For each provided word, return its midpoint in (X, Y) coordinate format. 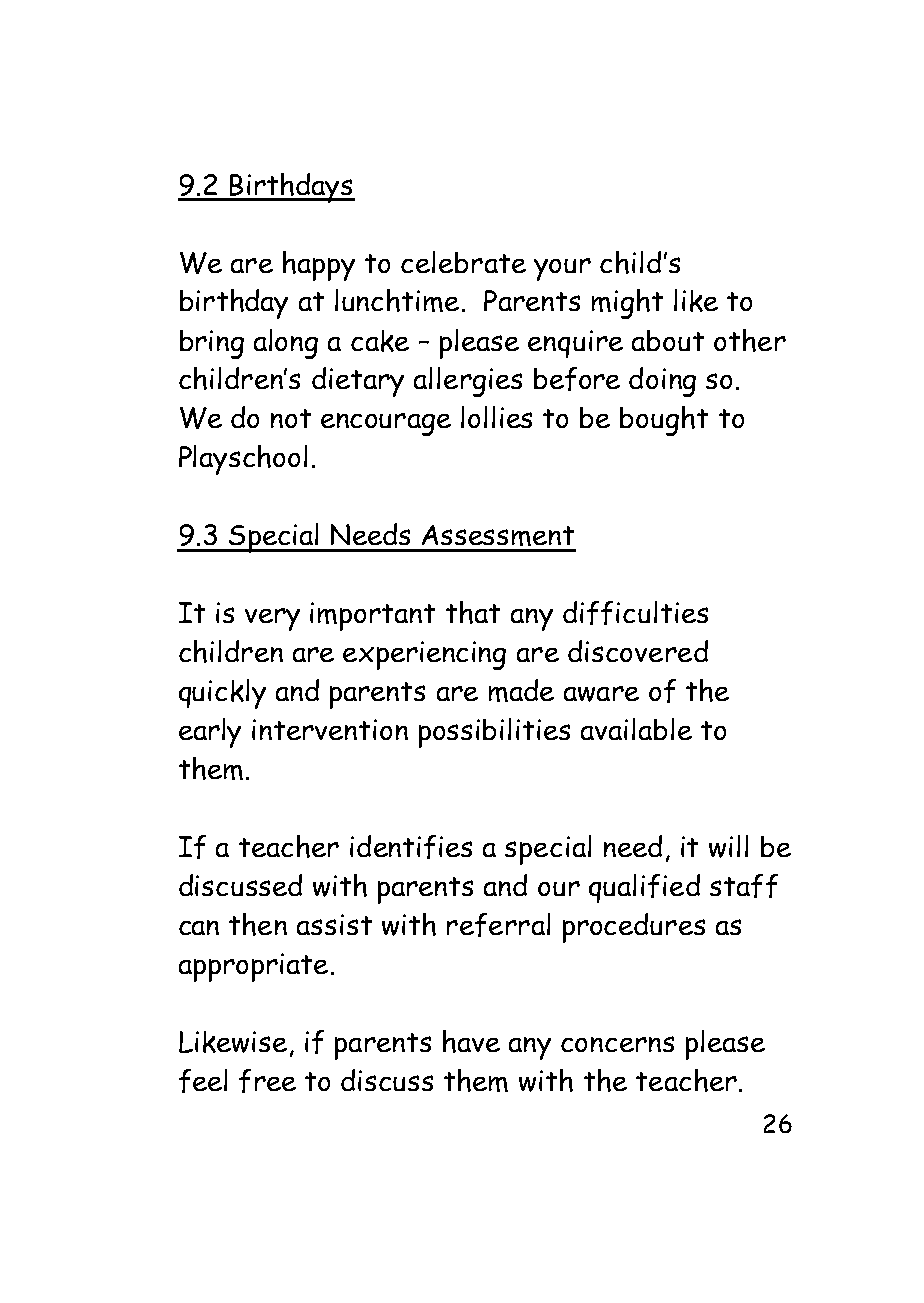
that (473, 612)
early (210, 733)
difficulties (635, 613)
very (272, 619)
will (728, 846)
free (267, 1081)
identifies (411, 847)
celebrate (463, 262)
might (627, 304)
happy (319, 266)
